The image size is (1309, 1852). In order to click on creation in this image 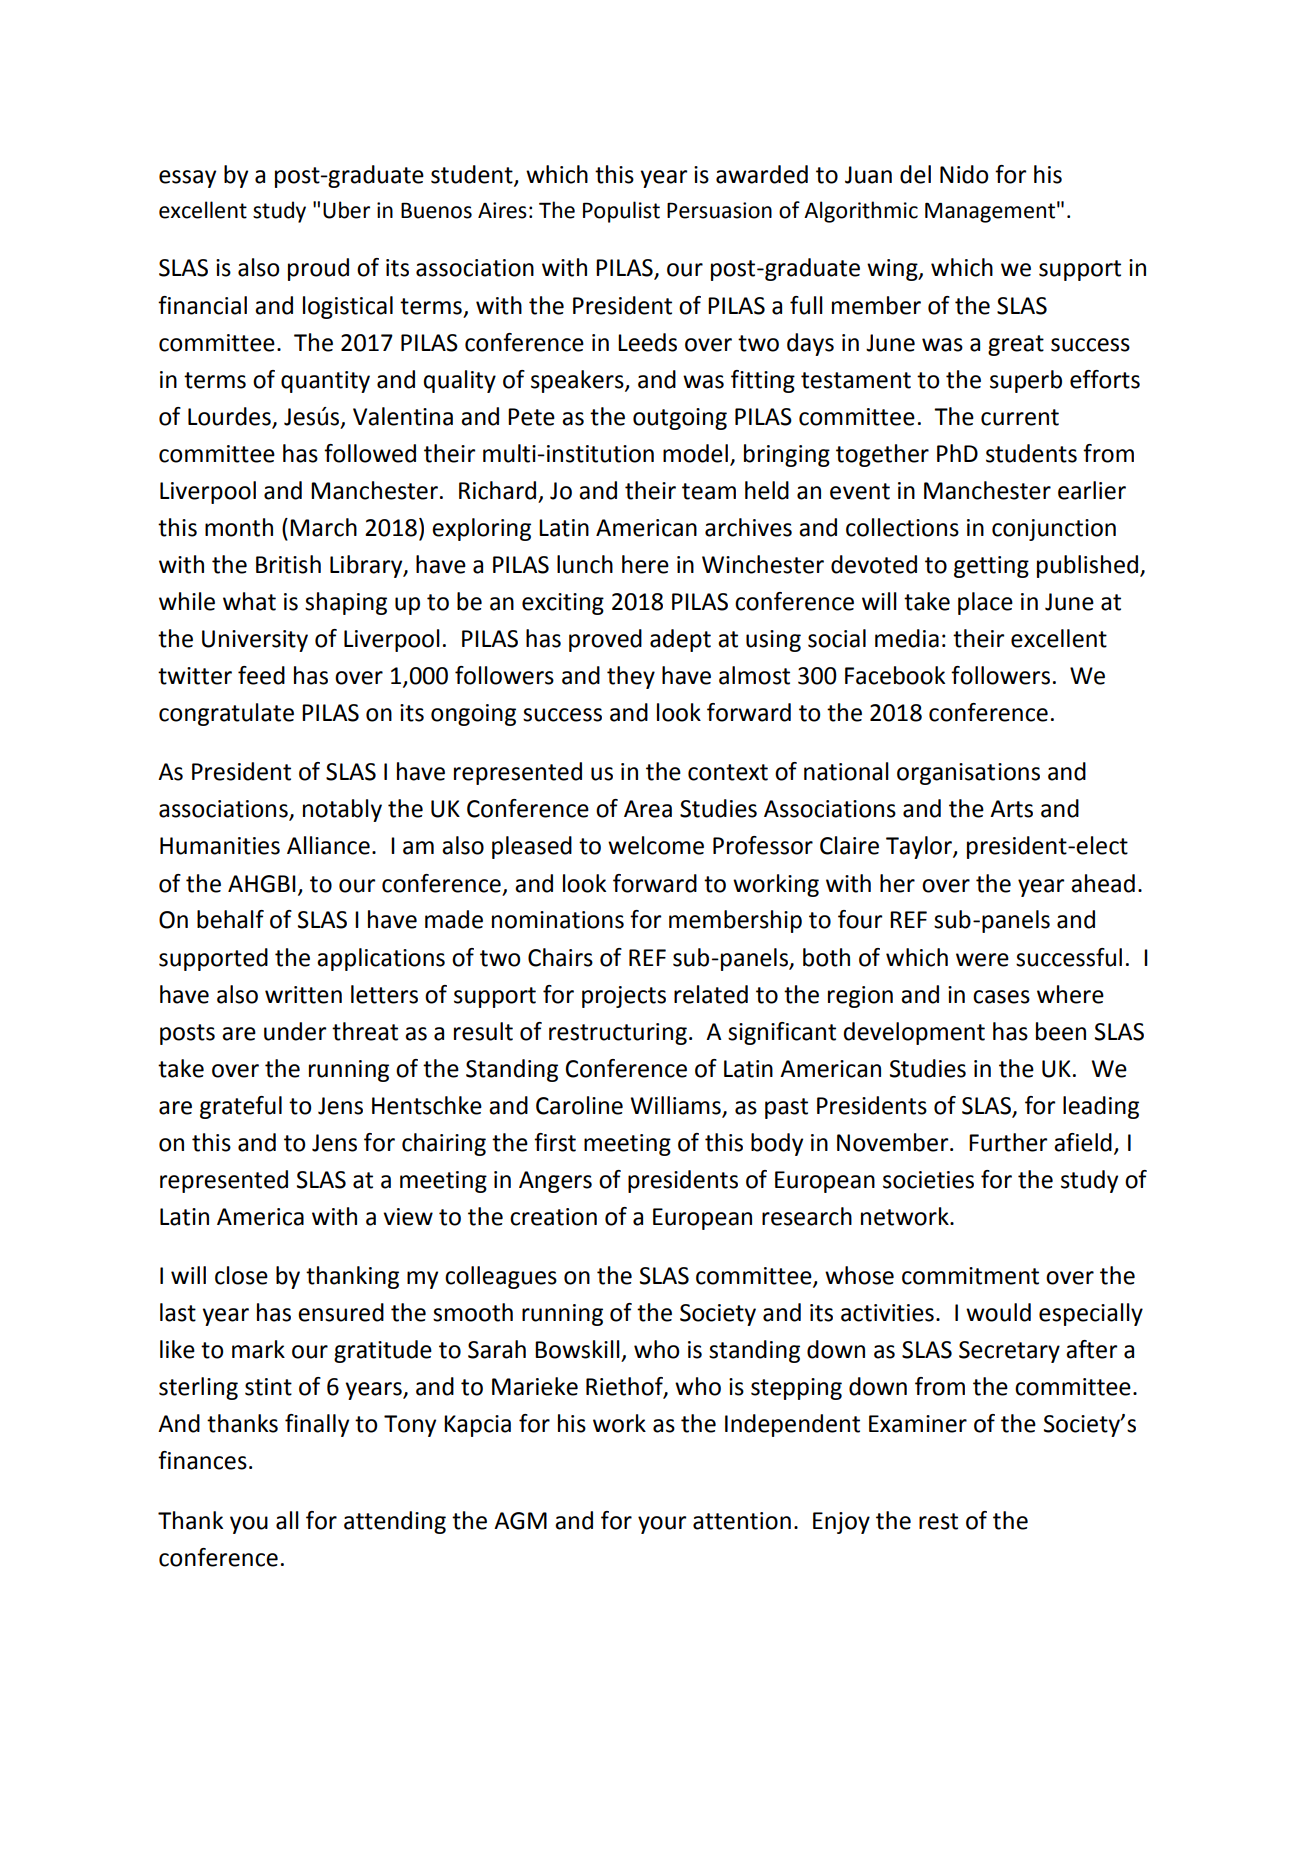, I will do `click(553, 1217)`.
